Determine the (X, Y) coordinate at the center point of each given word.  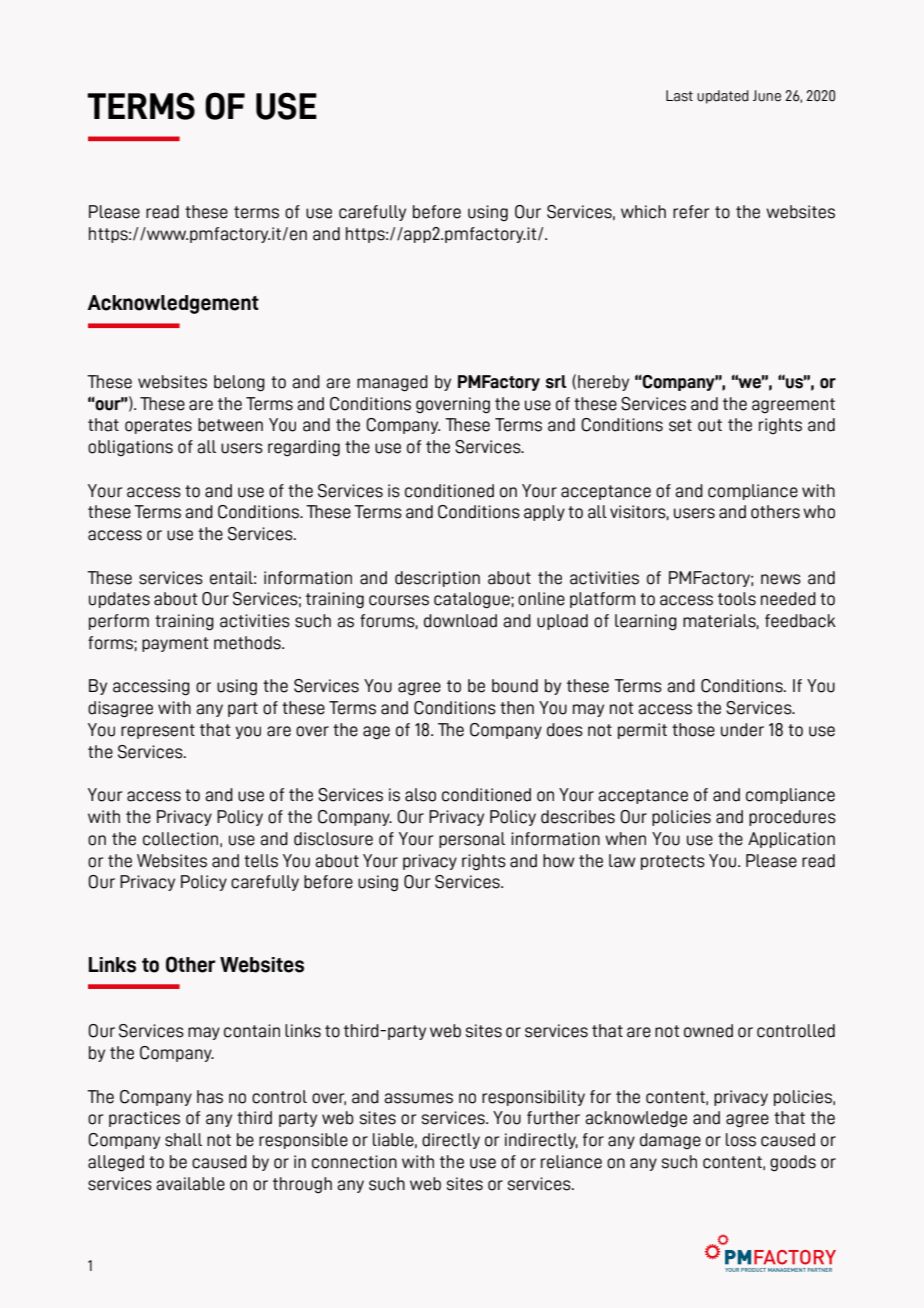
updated (723, 97)
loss (741, 1140)
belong (239, 383)
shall (183, 1140)
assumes (418, 1098)
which (643, 212)
